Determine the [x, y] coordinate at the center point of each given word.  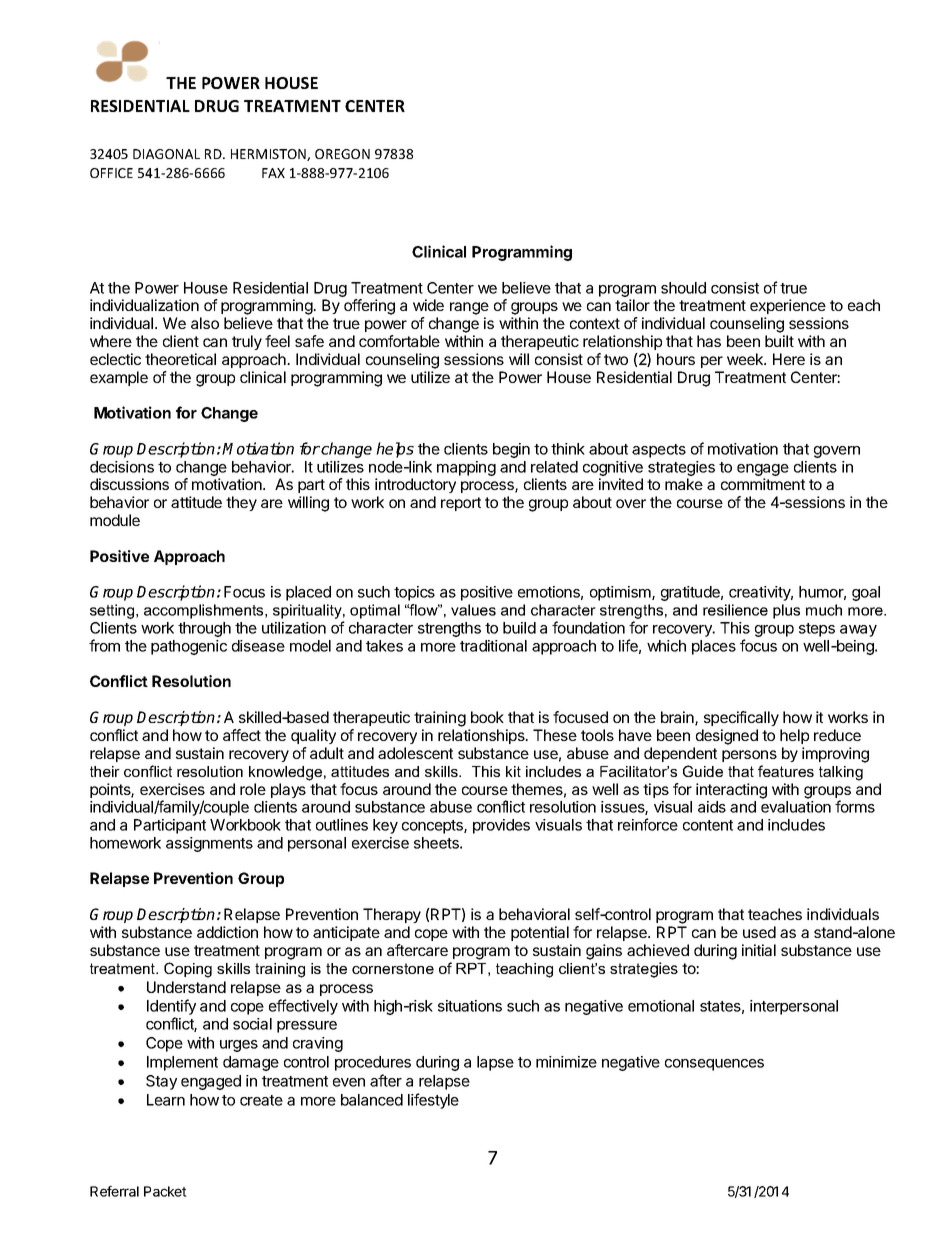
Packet [165, 1191]
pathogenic [189, 647]
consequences [714, 1065]
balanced [372, 1100]
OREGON [342, 154]
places [714, 647]
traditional [493, 646]
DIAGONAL [166, 154]
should [683, 288]
